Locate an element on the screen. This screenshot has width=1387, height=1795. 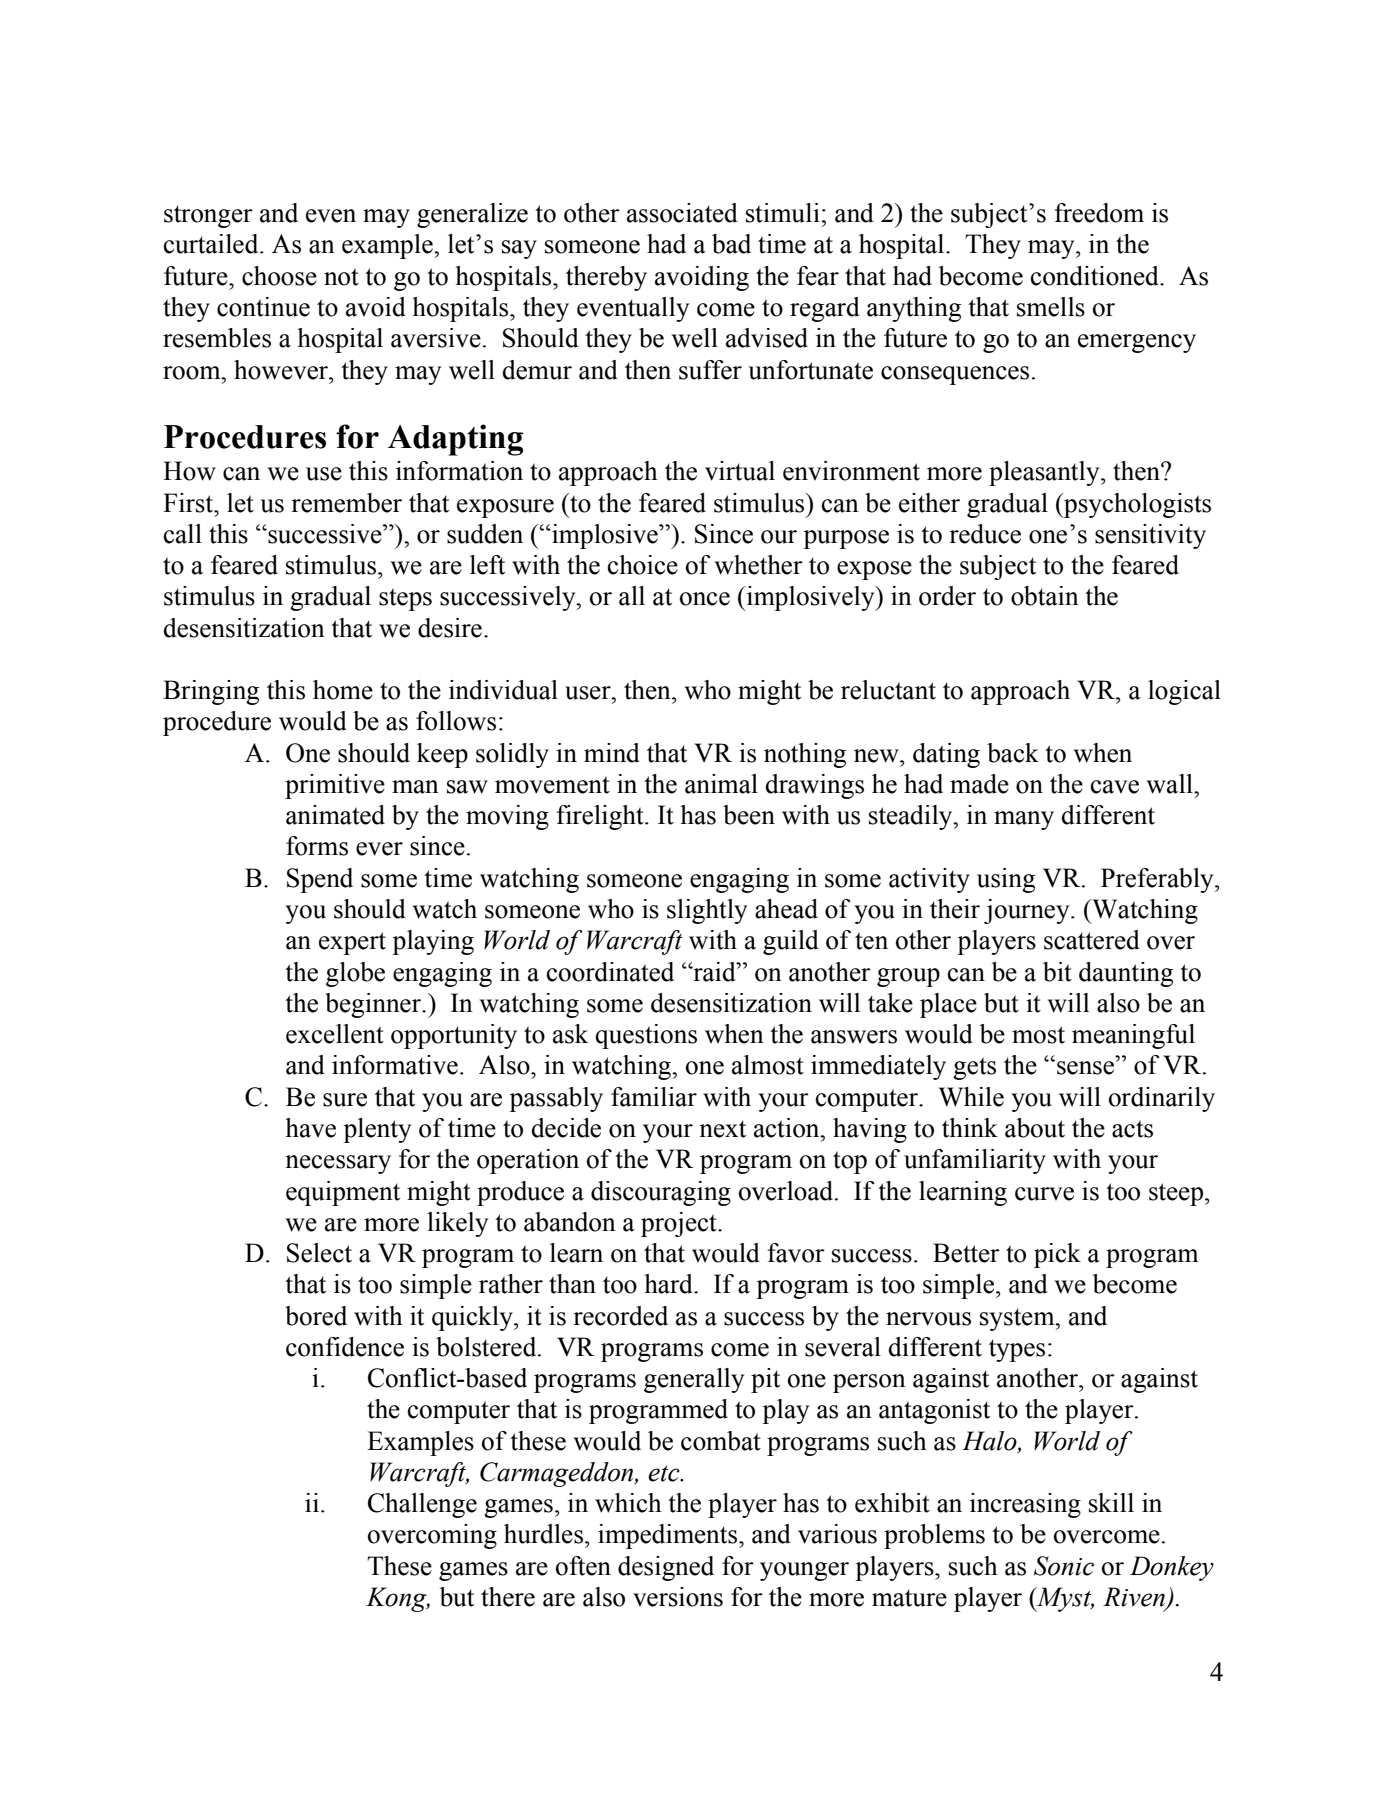
about is located at coordinates (1035, 1128).
